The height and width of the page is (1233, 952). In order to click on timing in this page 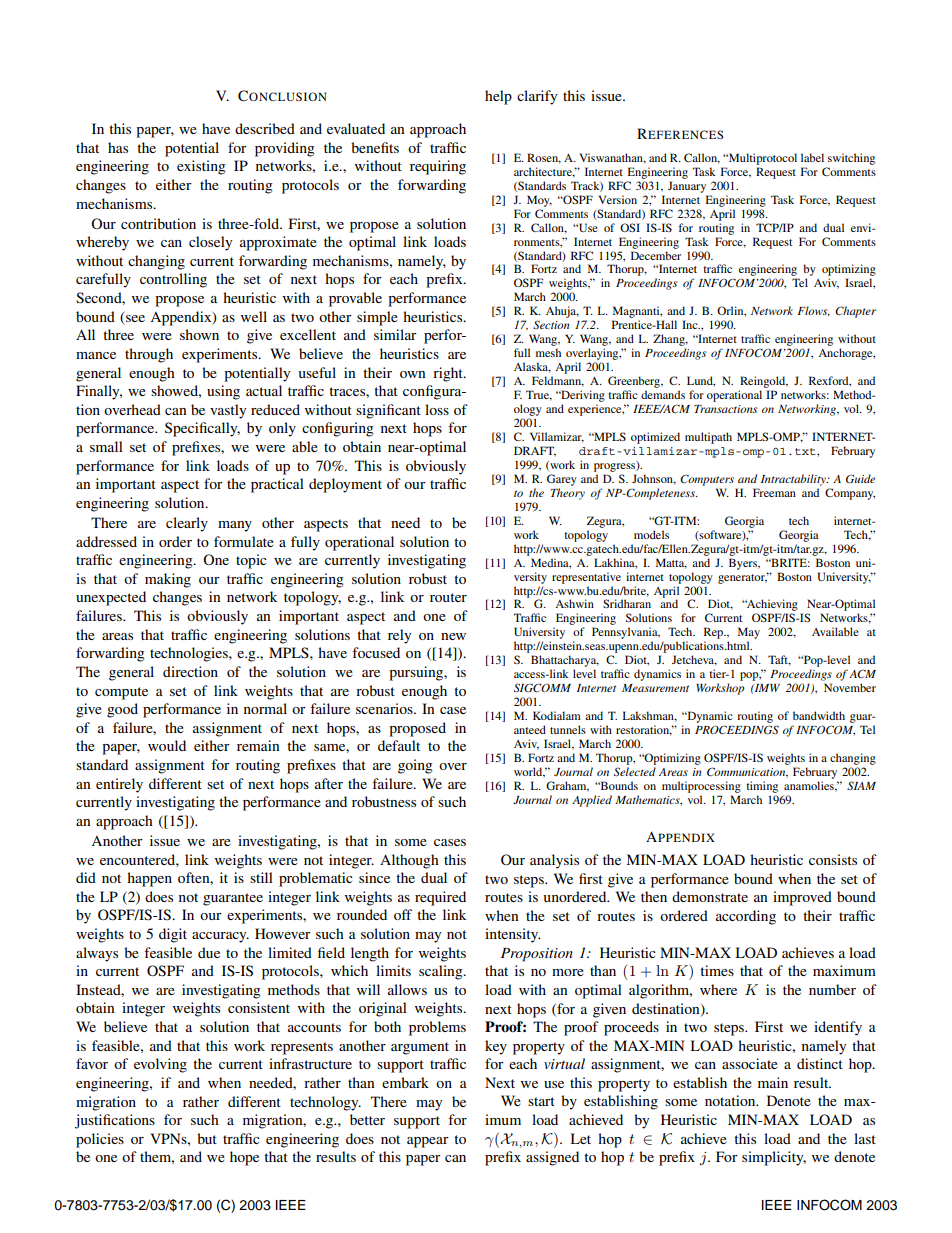, I will do `click(762, 787)`.
